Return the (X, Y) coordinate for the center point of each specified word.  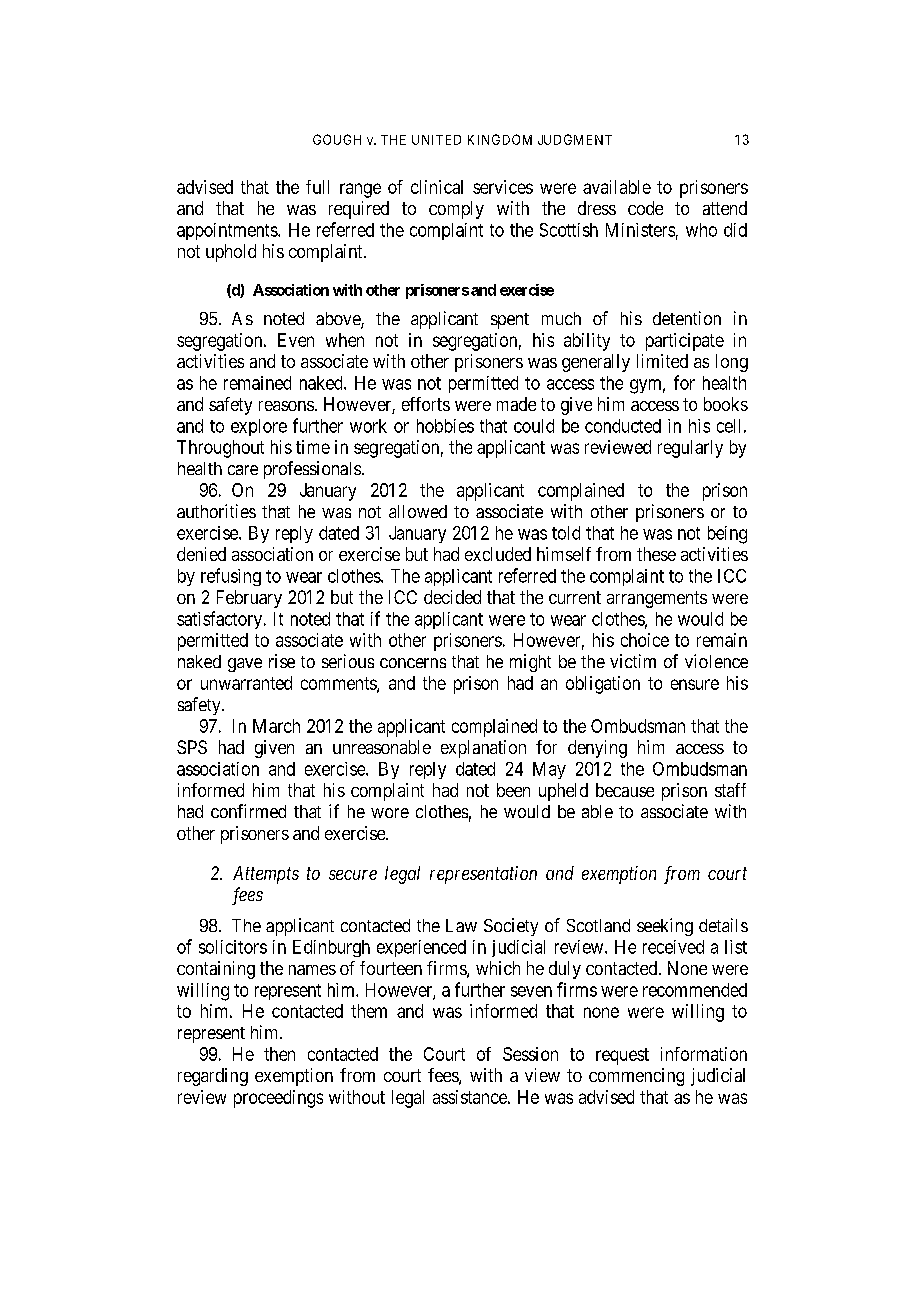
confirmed (248, 811)
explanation (483, 749)
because (625, 790)
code (645, 208)
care (243, 470)
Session (530, 1054)
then (279, 1054)
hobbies (445, 426)
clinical (437, 187)
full (317, 187)
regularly (690, 449)
